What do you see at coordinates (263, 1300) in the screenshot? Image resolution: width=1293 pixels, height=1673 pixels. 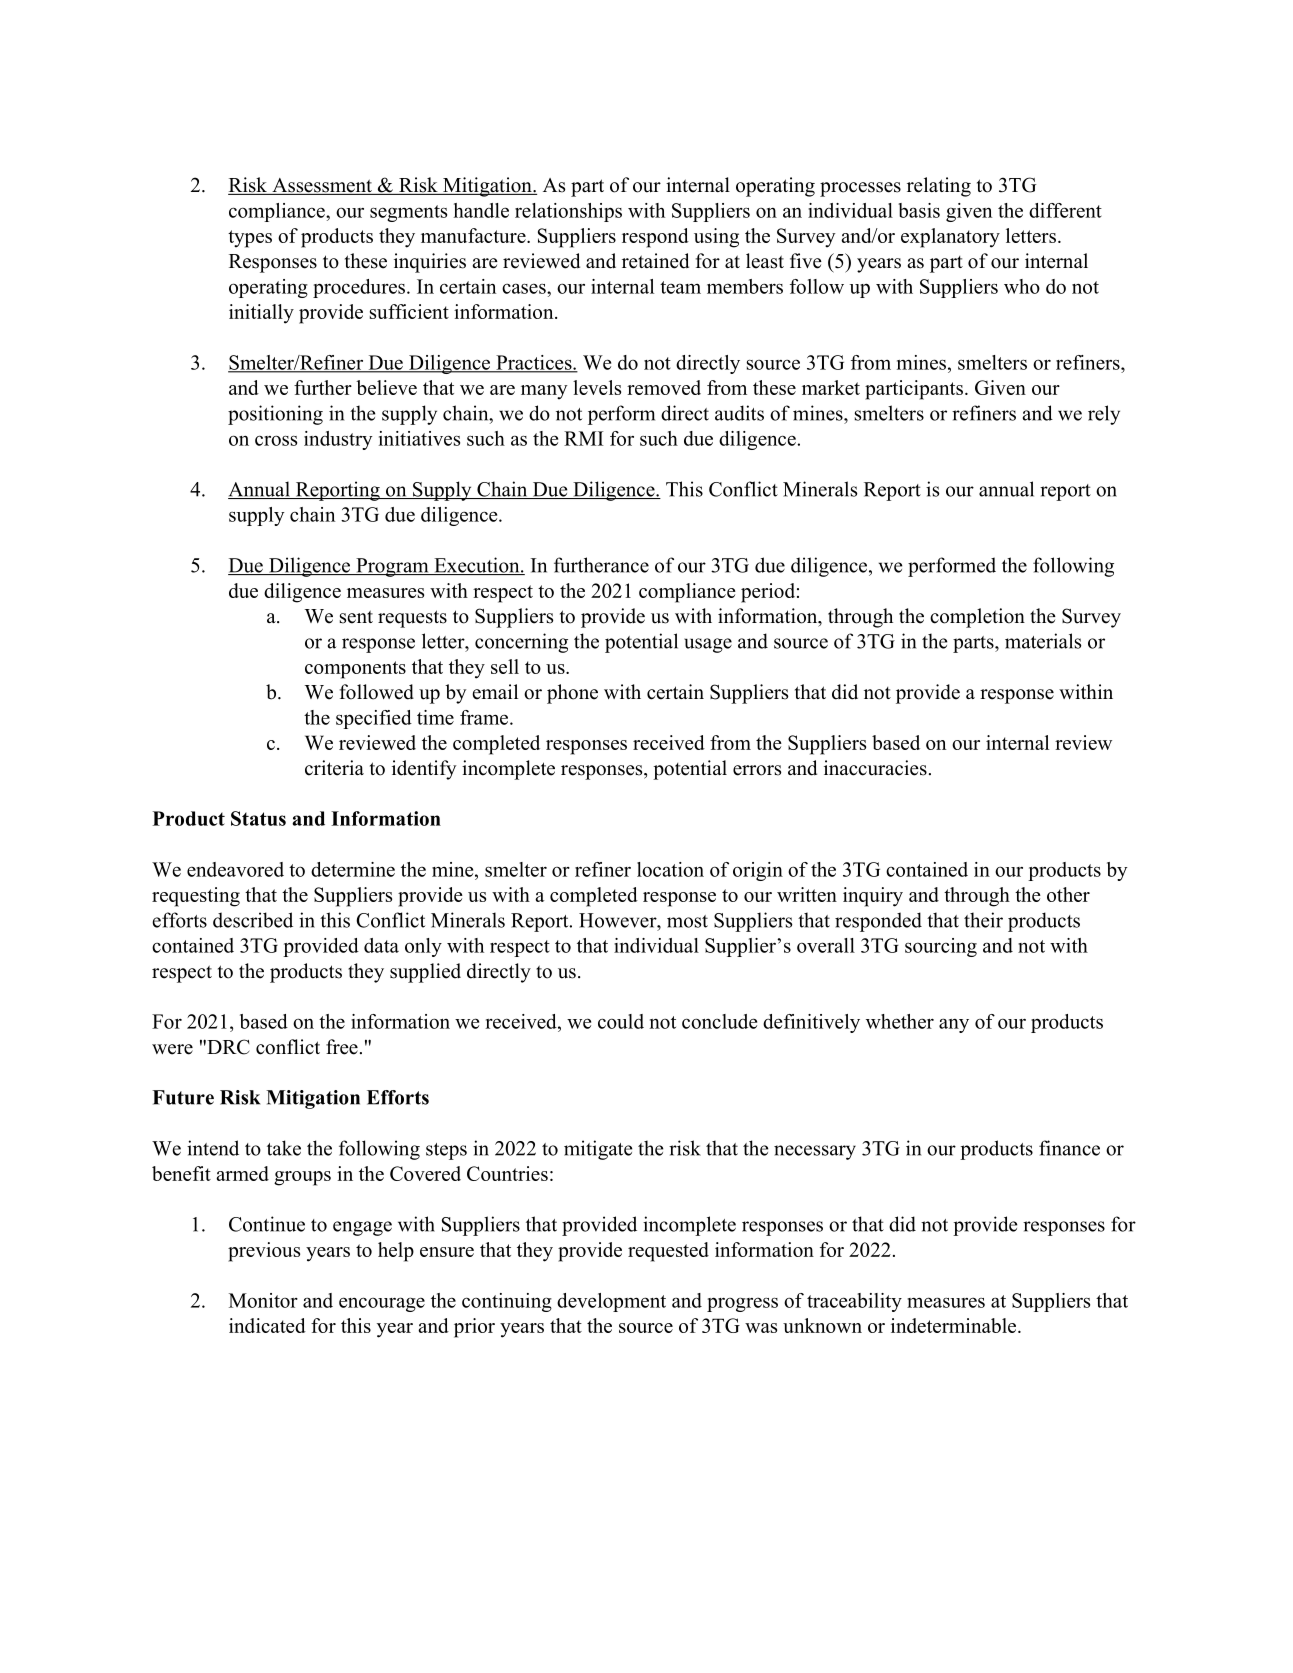 I see `Monitor` at bounding box center [263, 1300].
